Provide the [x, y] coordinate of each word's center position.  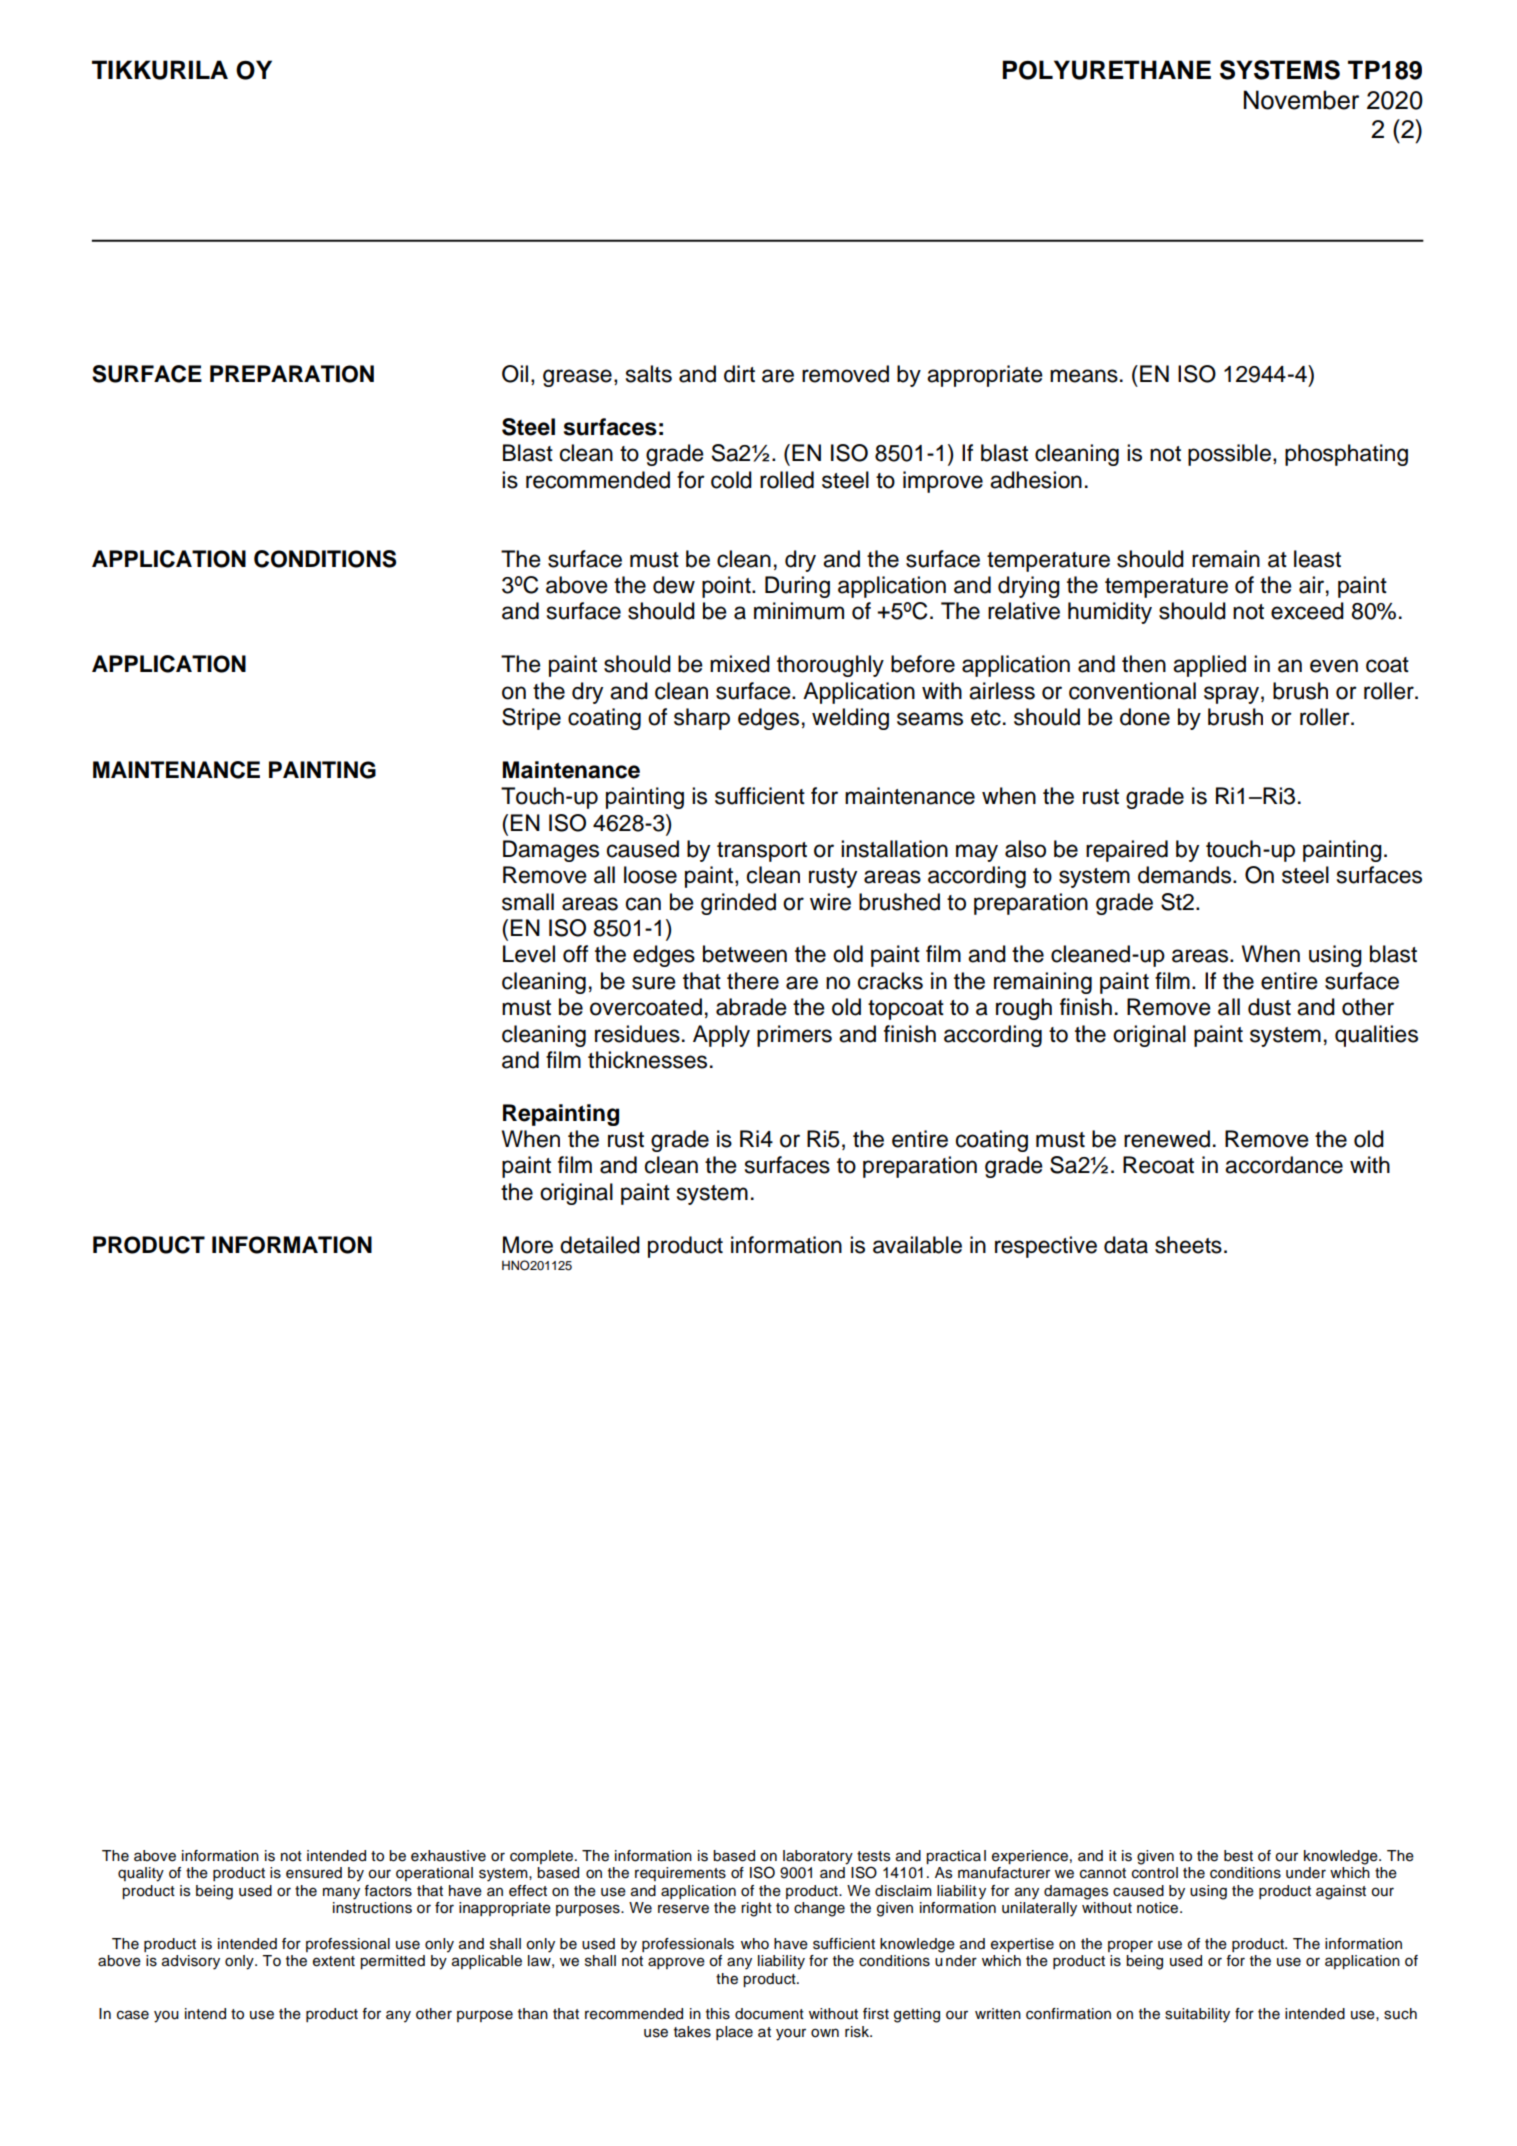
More [528, 1245]
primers [794, 1036]
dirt [739, 374]
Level [529, 954]
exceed [1307, 611]
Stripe [531, 719]
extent [334, 1961]
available [917, 1245]
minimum [799, 611]
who [755, 1944]
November [1301, 100]
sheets [1188, 1245]
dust [1269, 1007]
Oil [515, 374]
